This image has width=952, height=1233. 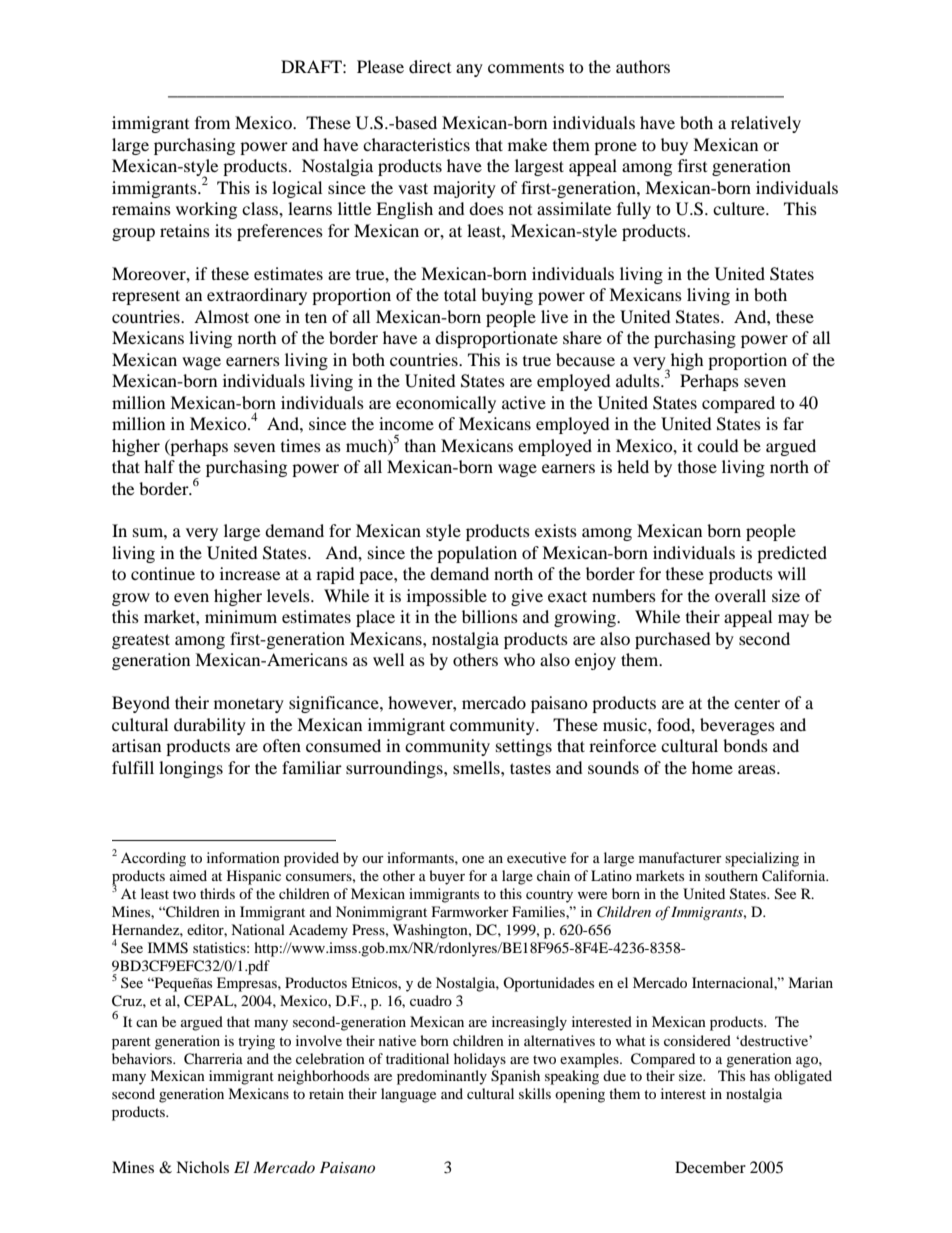 What do you see at coordinates (490, 616) in the image?
I see `billions` at bounding box center [490, 616].
